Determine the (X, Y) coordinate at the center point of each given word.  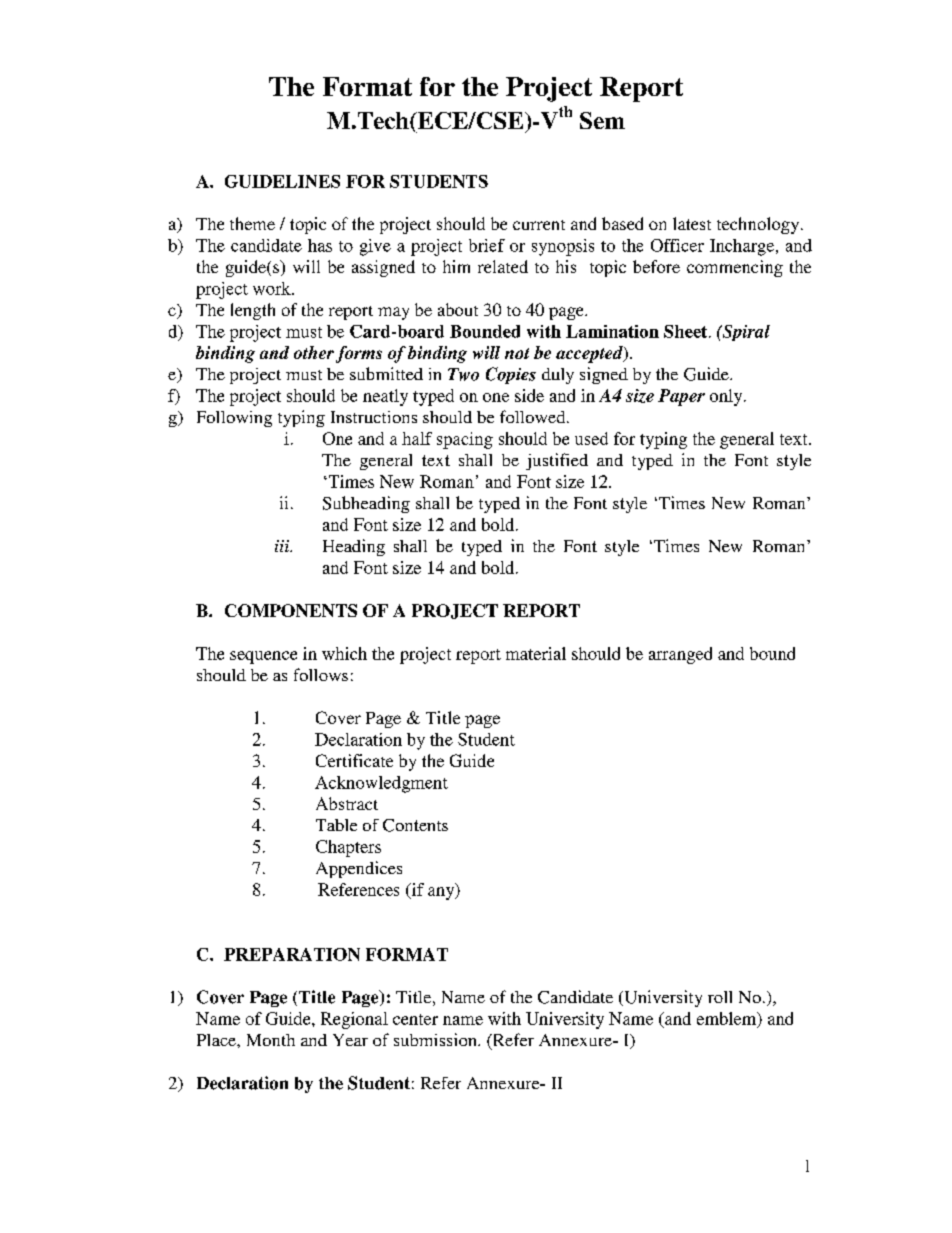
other (314, 352)
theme (252, 223)
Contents (415, 825)
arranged (680, 655)
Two (463, 374)
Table (336, 825)
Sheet (687, 331)
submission (436, 1039)
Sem (602, 120)
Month (271, 1040)
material (536, 653)
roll (720, 997)
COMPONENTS (291, 610)
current (539, 225)
